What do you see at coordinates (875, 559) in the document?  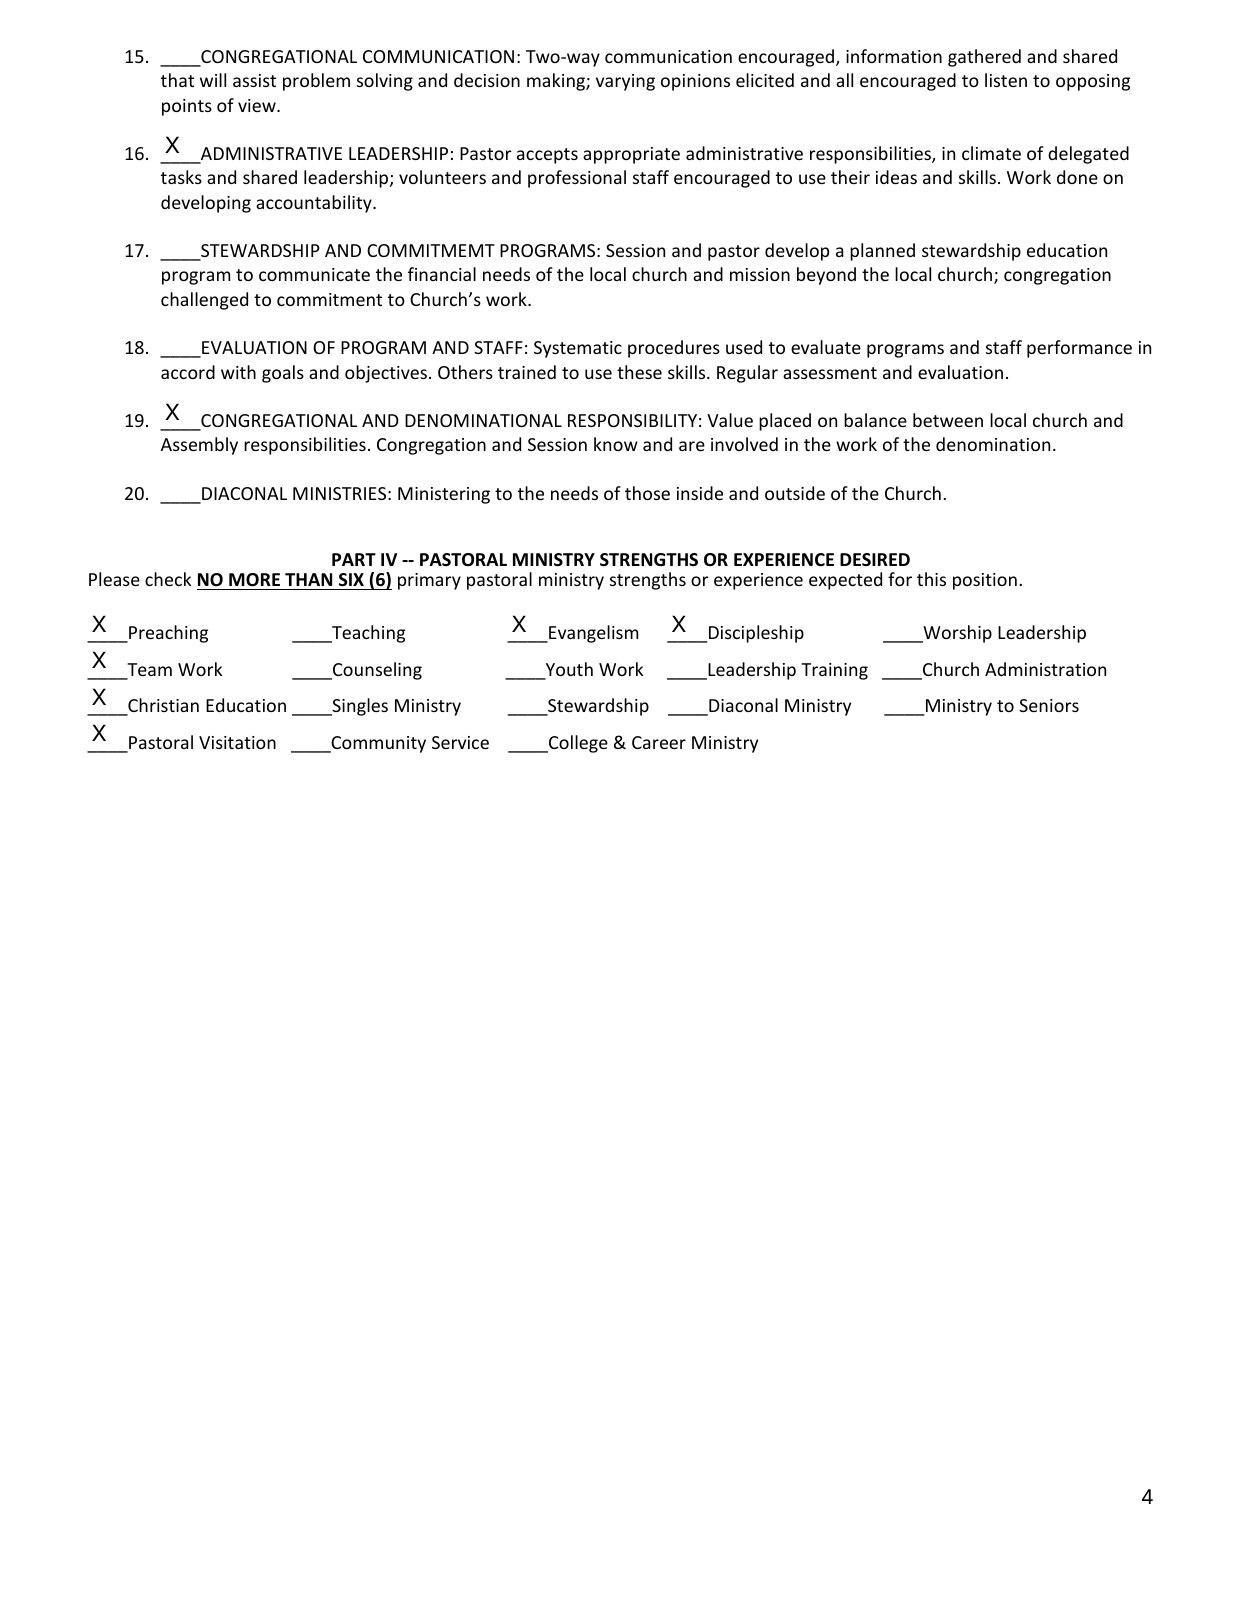 I see `DESIRED` at bounding box center [875, 559].
